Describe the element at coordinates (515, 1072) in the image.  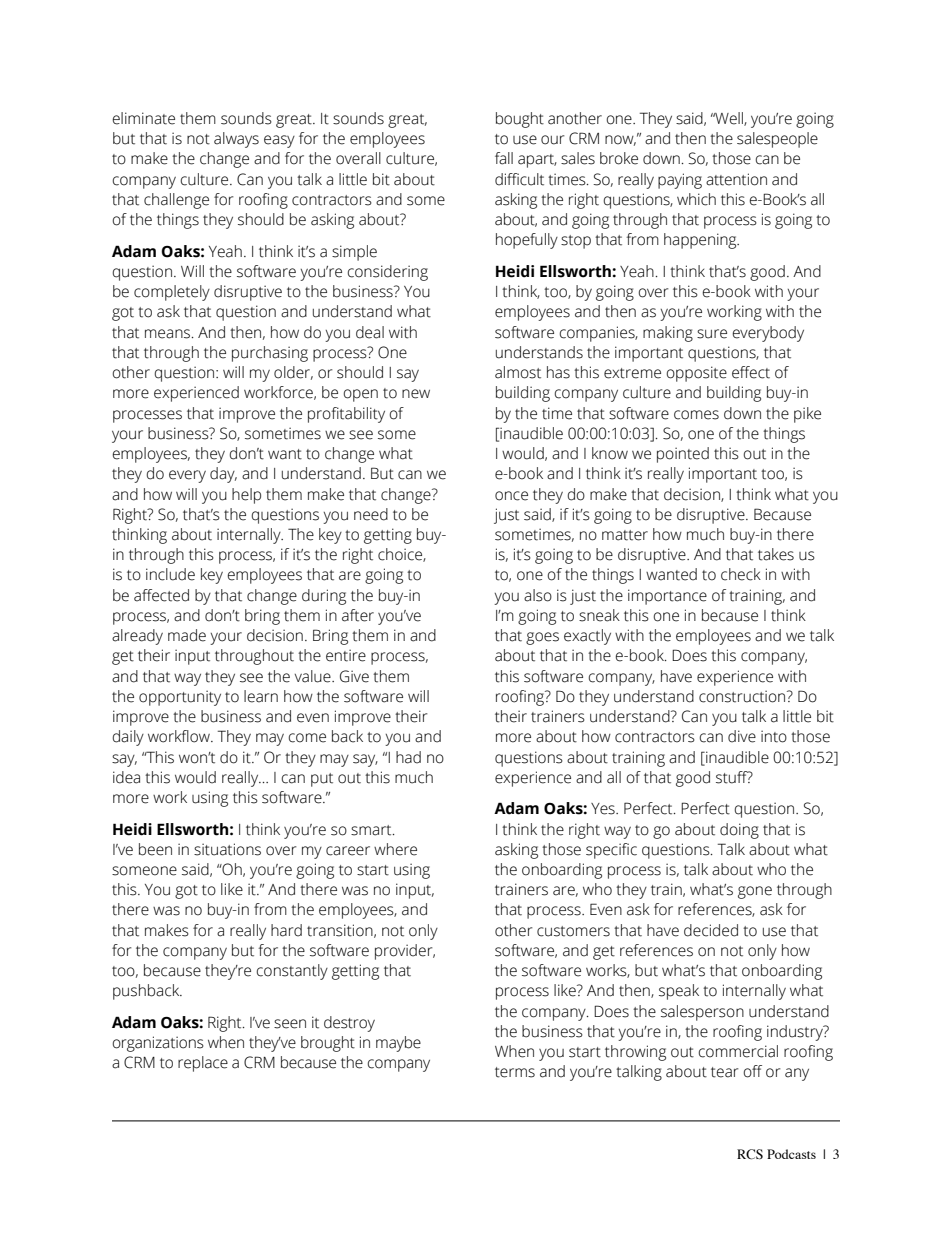
I see `terms` at that location.
